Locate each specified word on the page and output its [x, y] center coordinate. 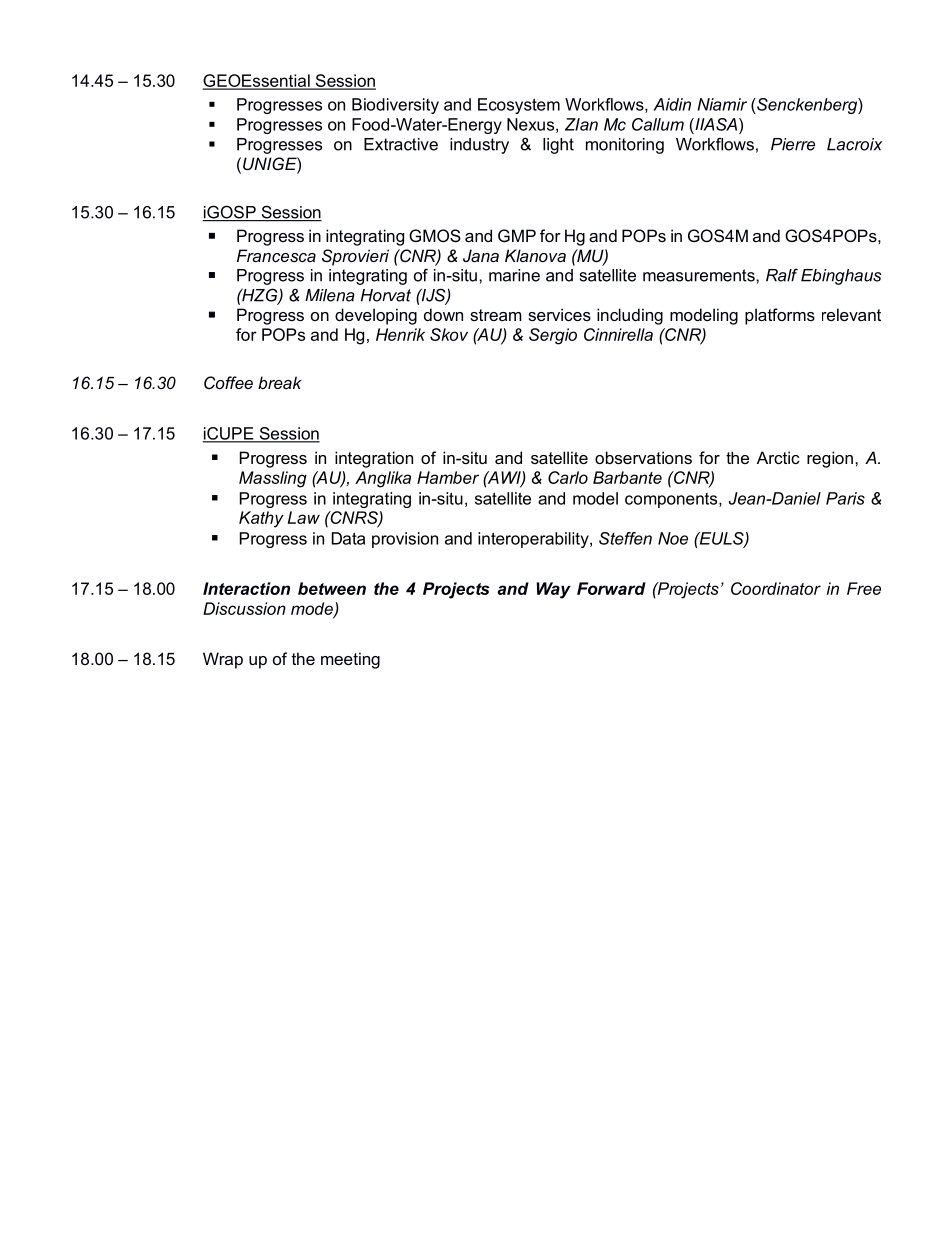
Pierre [793, 144]
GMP [517, 235]
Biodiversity [395, 106]
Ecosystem [519, 106]
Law [304, 517]
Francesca [276, 255]
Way [553, 590]
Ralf [782, 275]
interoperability [534, 540]
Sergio [553, 336]
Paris [845, 498]
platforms [780, 316]
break [280, 382]
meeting [350, 660]
